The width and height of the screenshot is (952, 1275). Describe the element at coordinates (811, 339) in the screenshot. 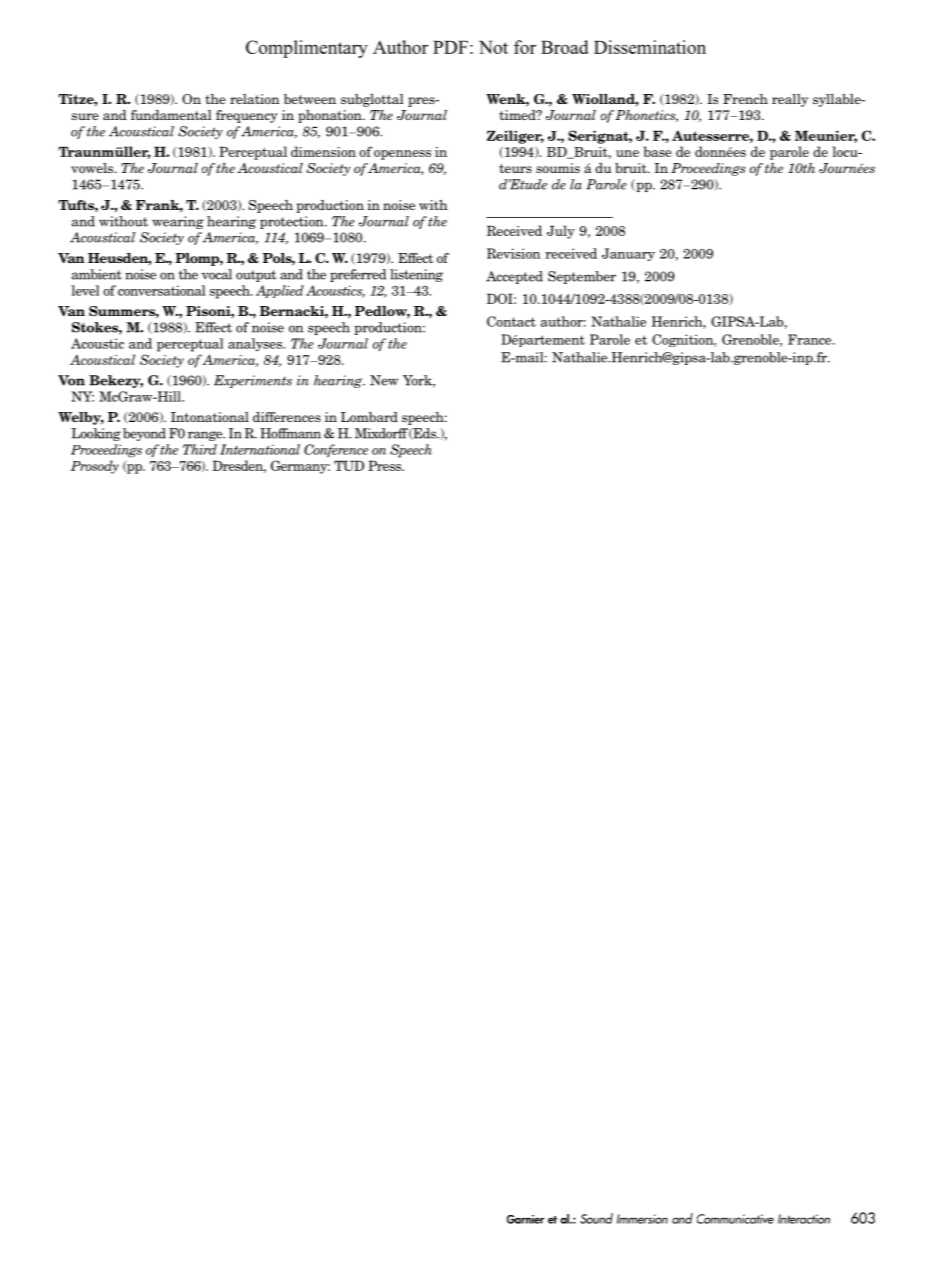

I see `France` at that location.
